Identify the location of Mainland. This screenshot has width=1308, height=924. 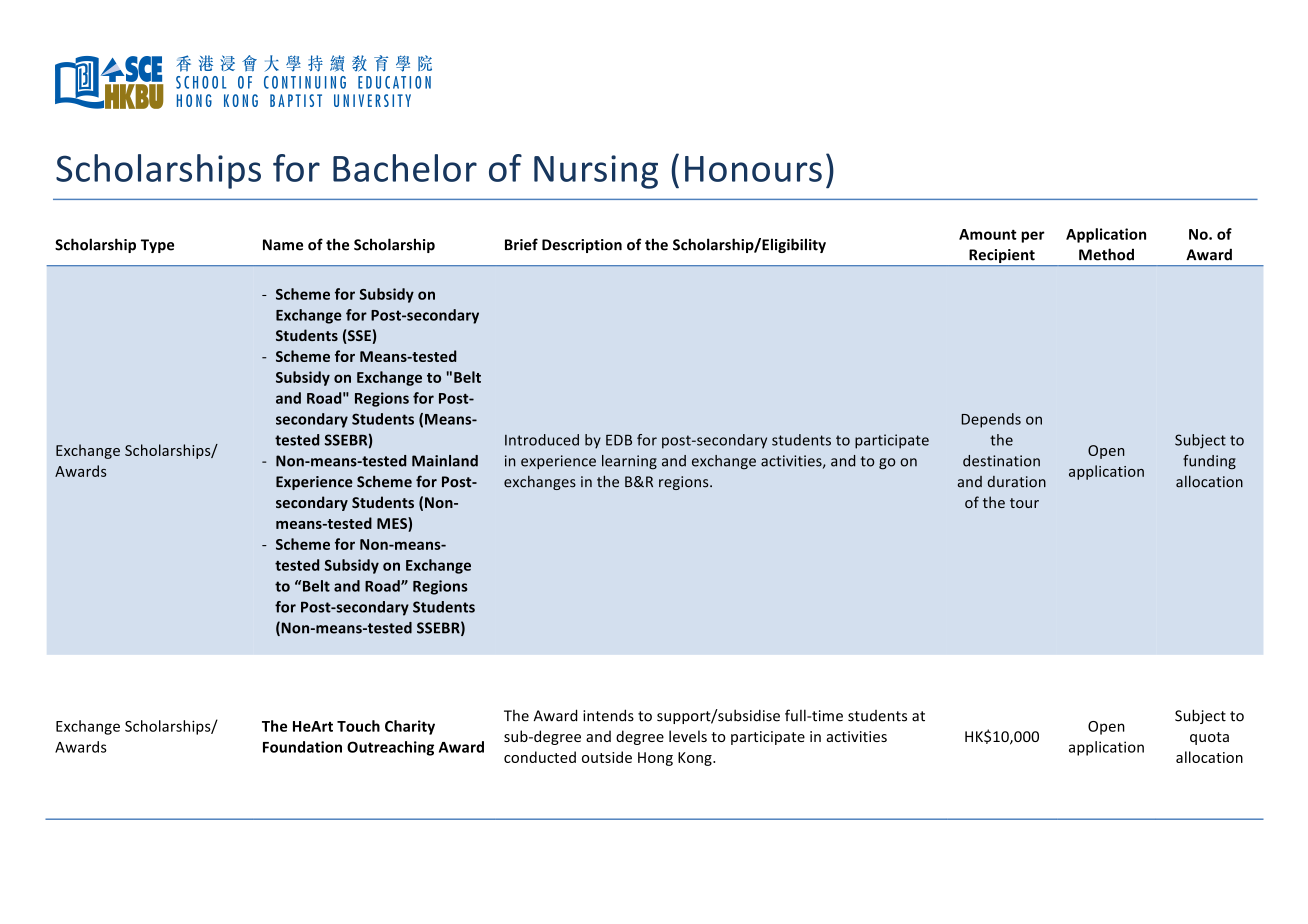
(445, 461).
